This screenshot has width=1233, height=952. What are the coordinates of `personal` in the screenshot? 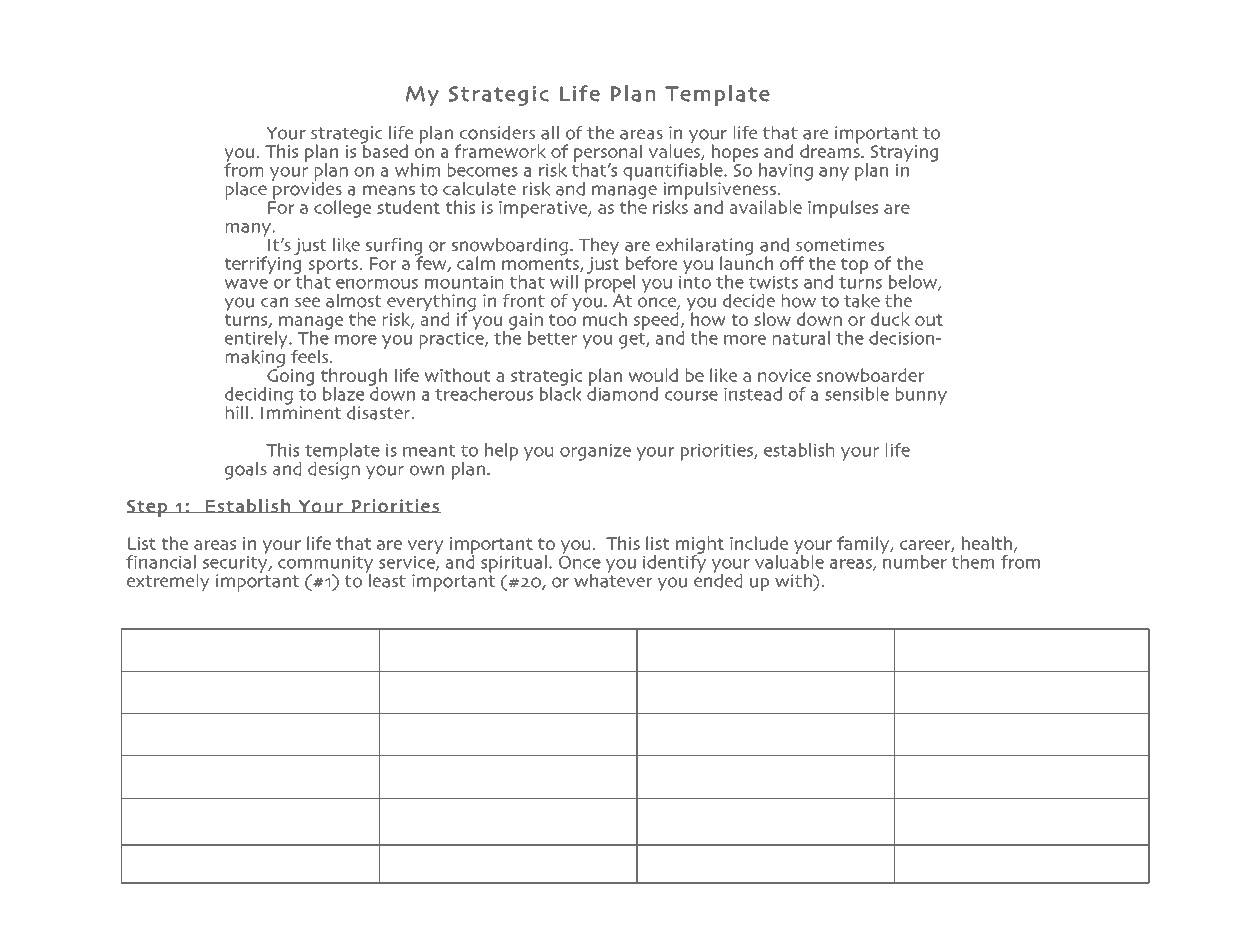 It's located at (608, 154).
